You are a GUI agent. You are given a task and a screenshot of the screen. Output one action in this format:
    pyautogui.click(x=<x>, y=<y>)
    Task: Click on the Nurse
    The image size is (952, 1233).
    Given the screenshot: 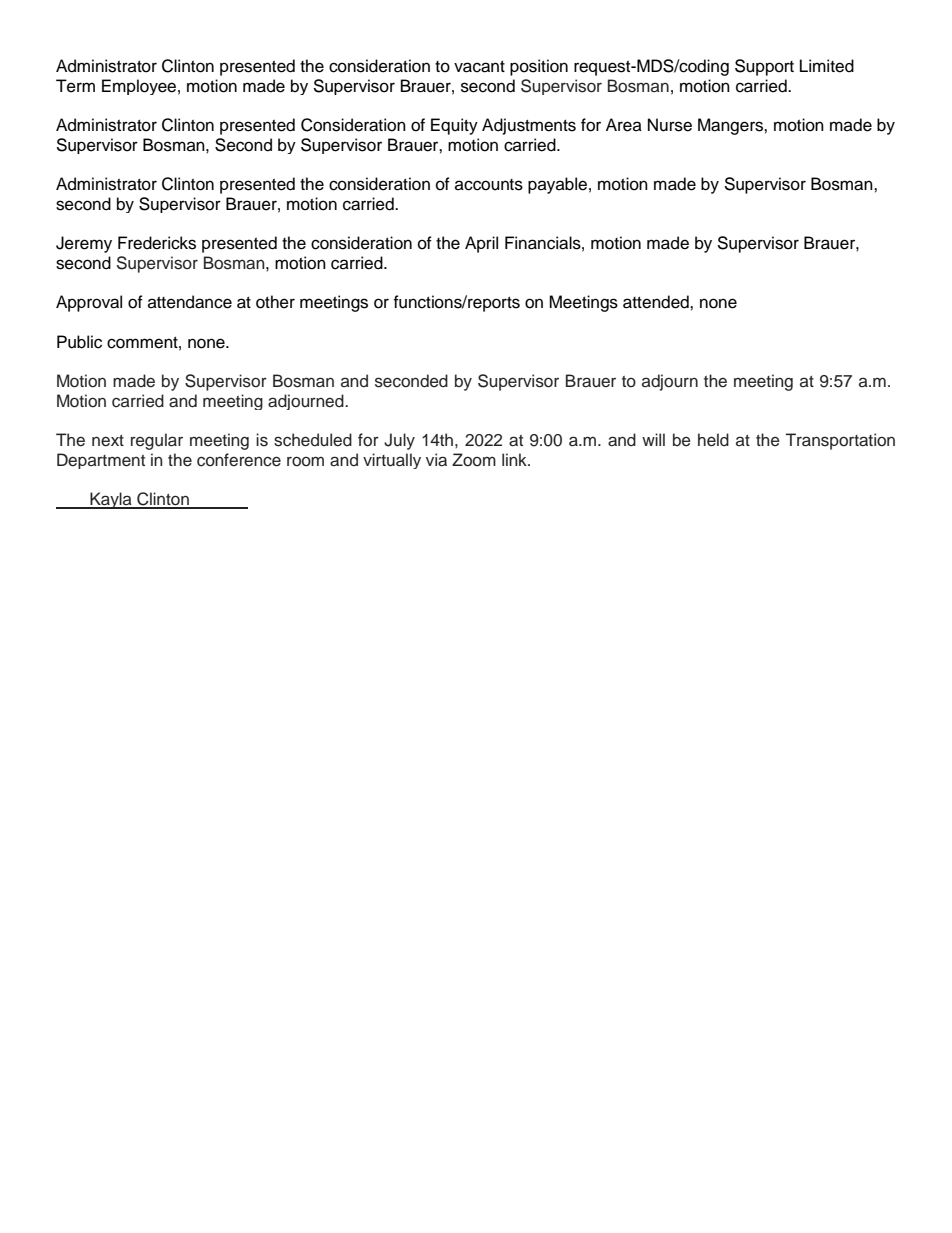 What is the action you would take?
    pyautogui.click(x=670, y=125)
